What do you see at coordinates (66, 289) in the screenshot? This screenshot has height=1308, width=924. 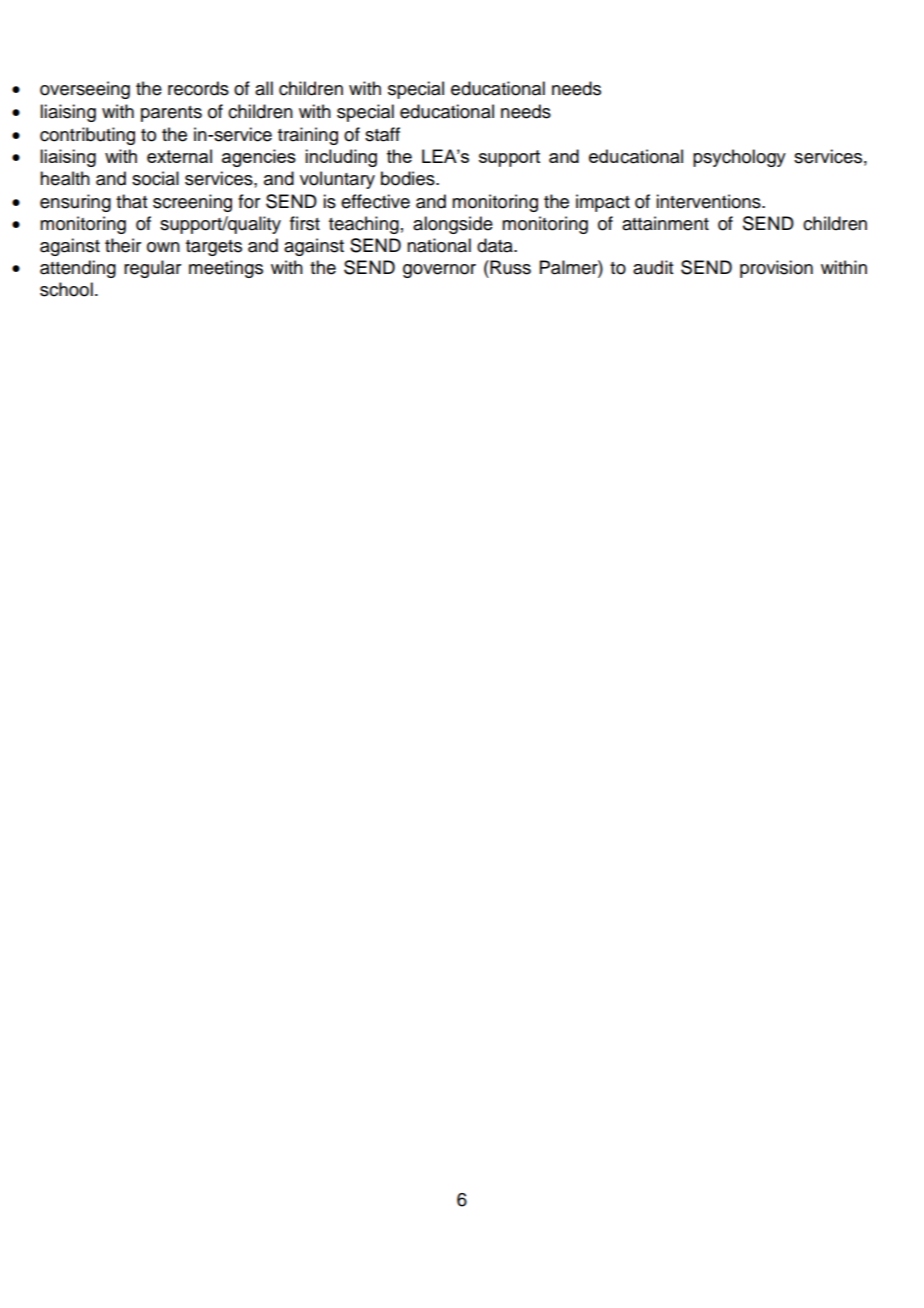 I see `school` at bounding box center [66, 289].
